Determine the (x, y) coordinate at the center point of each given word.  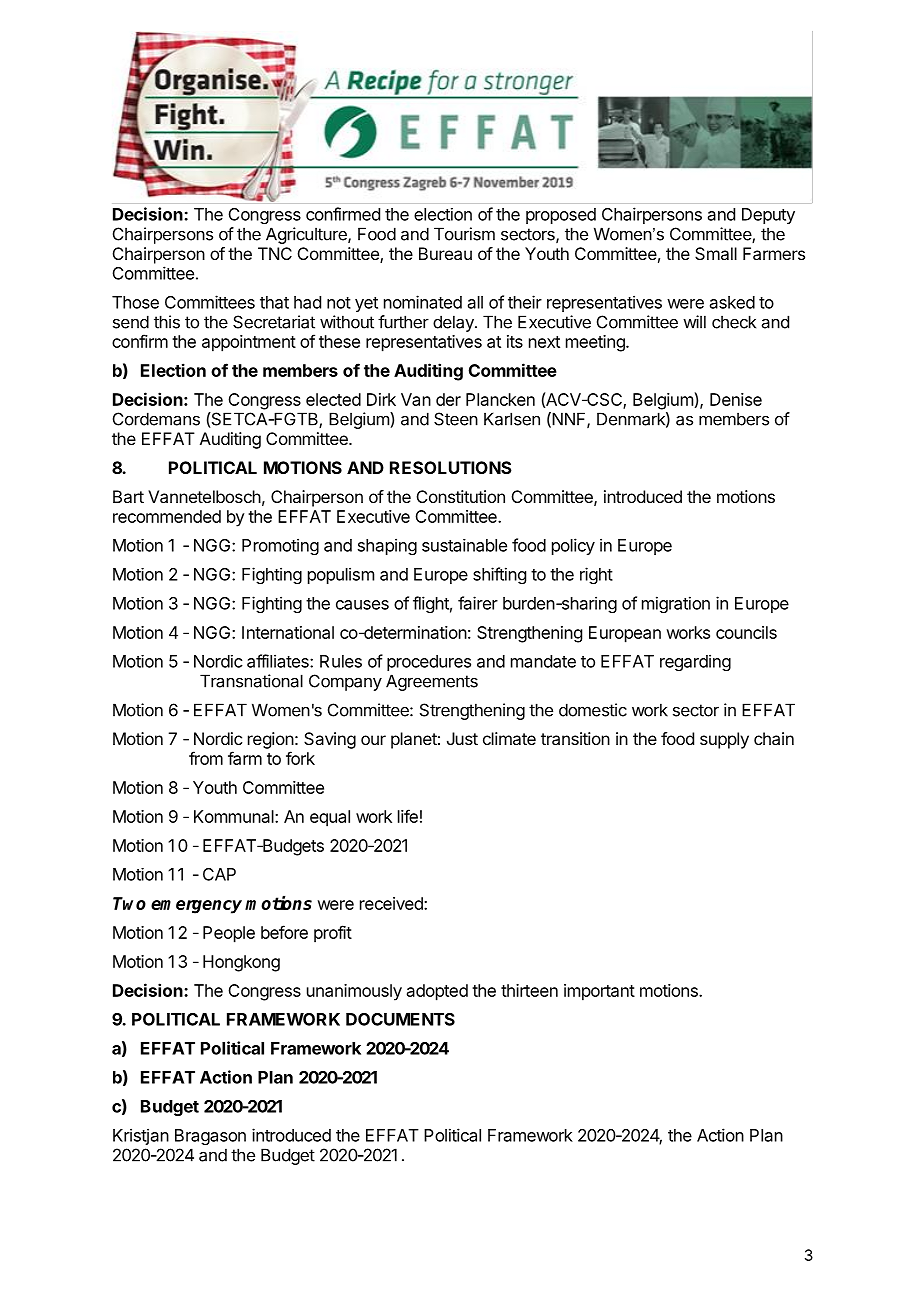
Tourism (464, 234)
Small (716, 253)
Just (462, 738)
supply (724, 740)
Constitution (461, 496)
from (206, 758)
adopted (437, 992)
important (599, 992)
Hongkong (241, 963)
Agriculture (307, 235)
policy (573, 546)
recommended (167, 516)
